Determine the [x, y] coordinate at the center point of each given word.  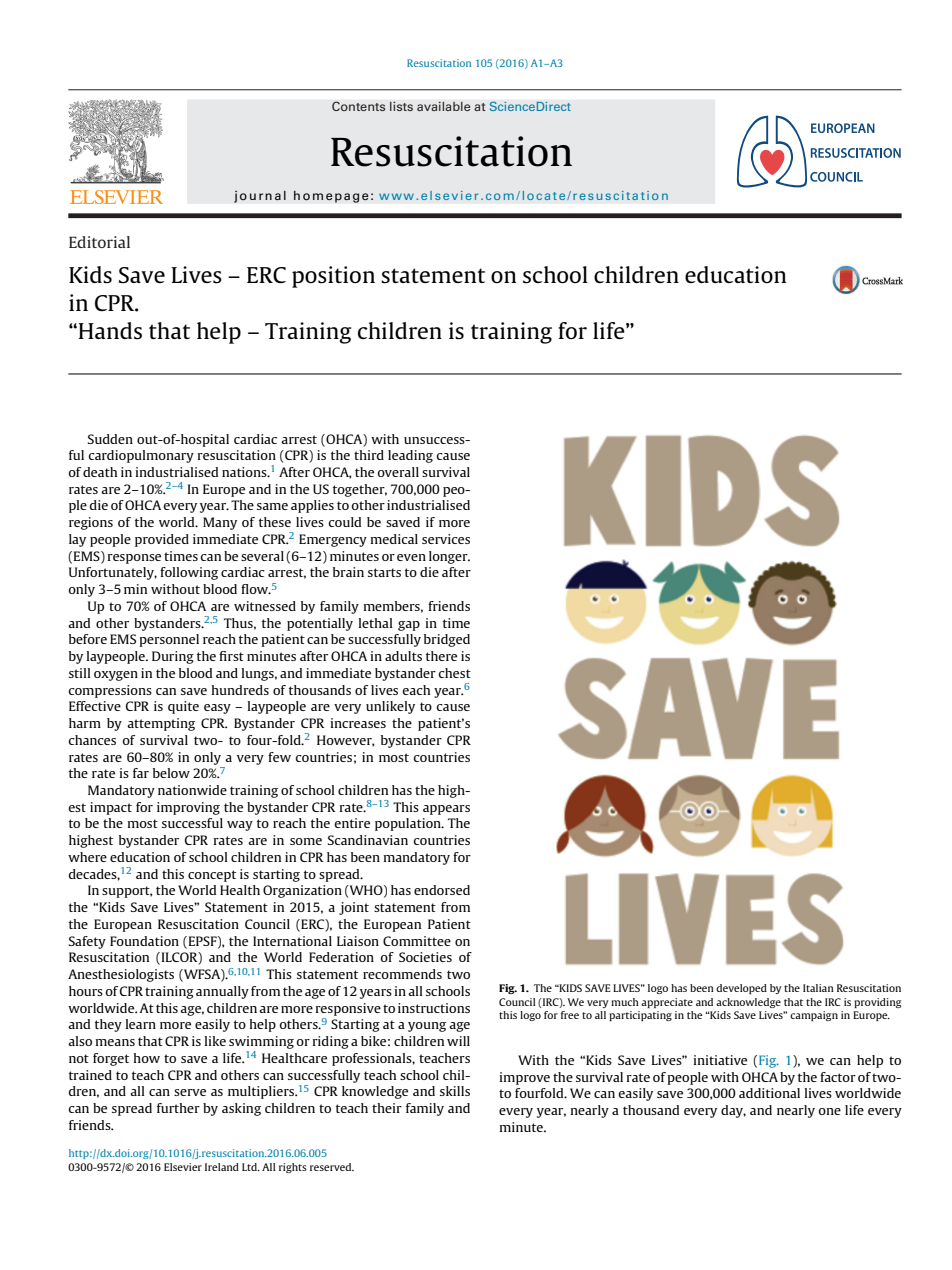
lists [401, 106]
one [829, 1111]
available [444, 106]
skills [455, 1091]
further [178, 1108]
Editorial [99, 242]
